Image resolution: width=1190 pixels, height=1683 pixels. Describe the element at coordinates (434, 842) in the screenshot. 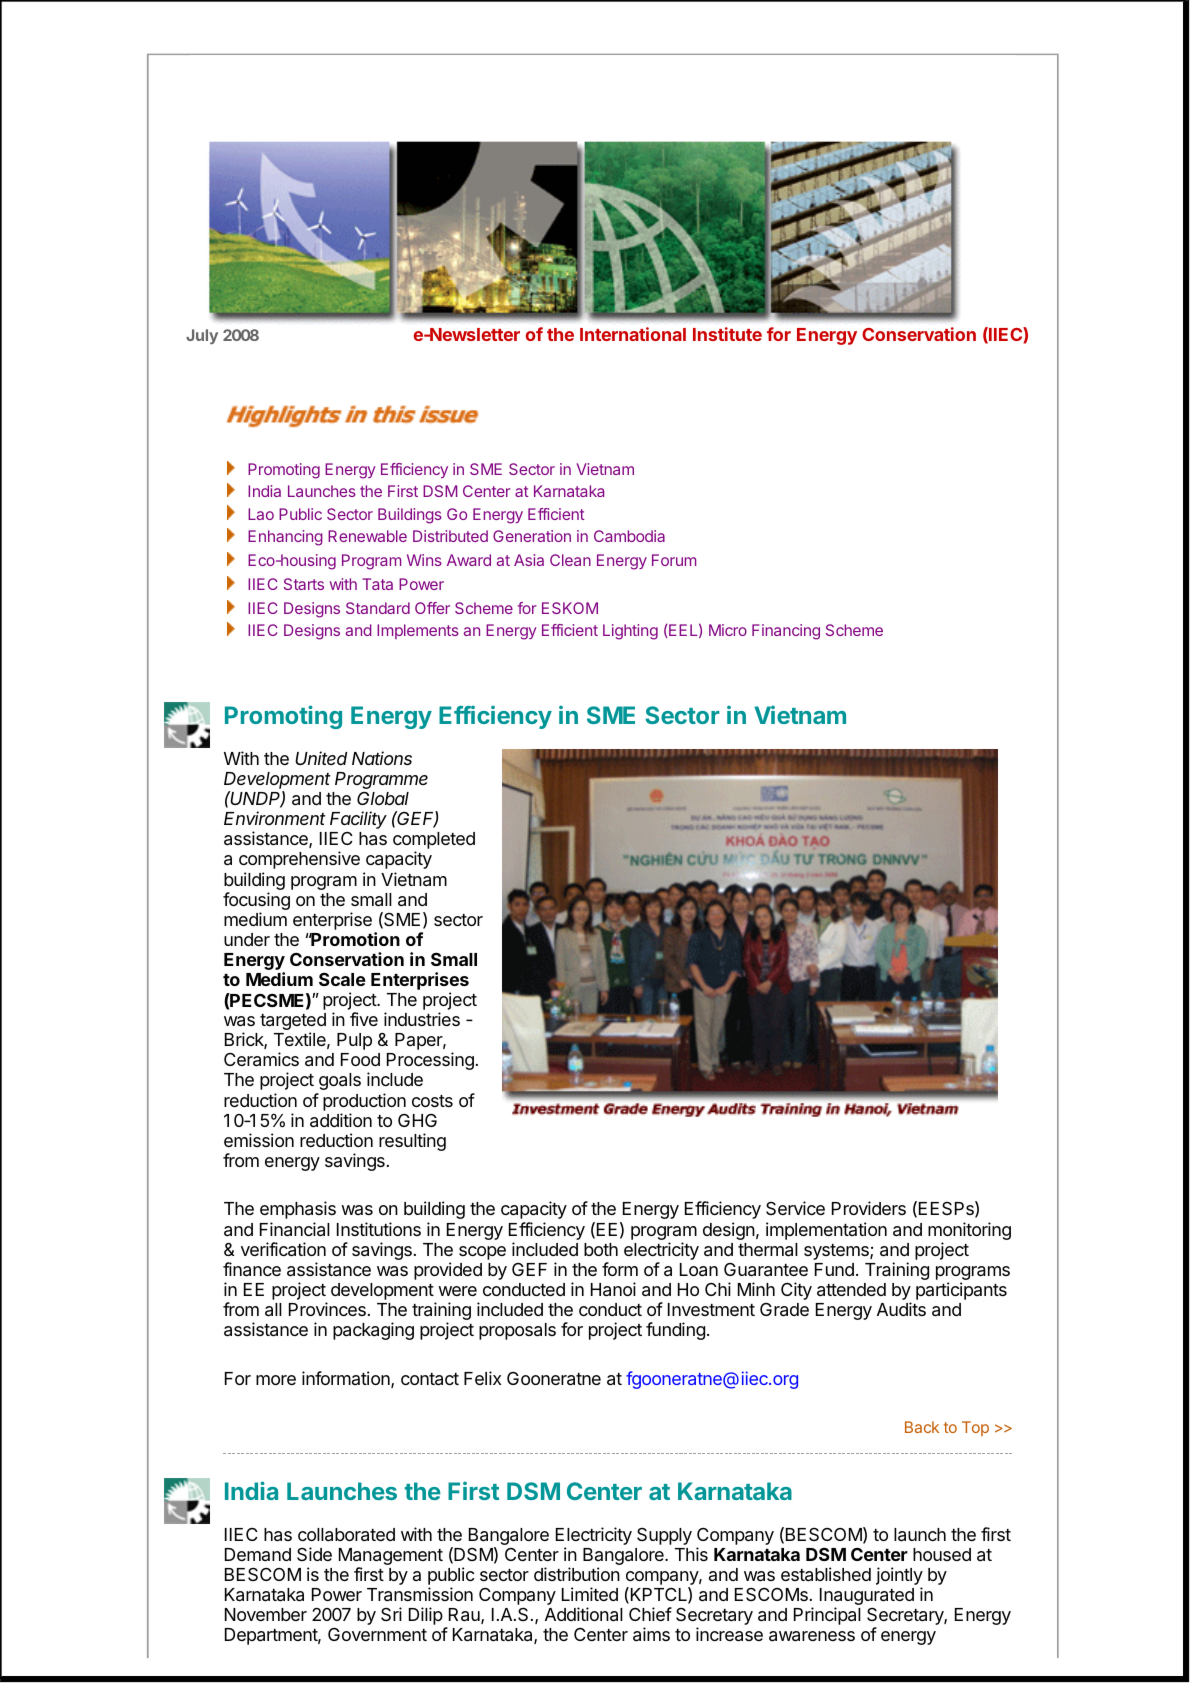

I see `completed` at that location.
